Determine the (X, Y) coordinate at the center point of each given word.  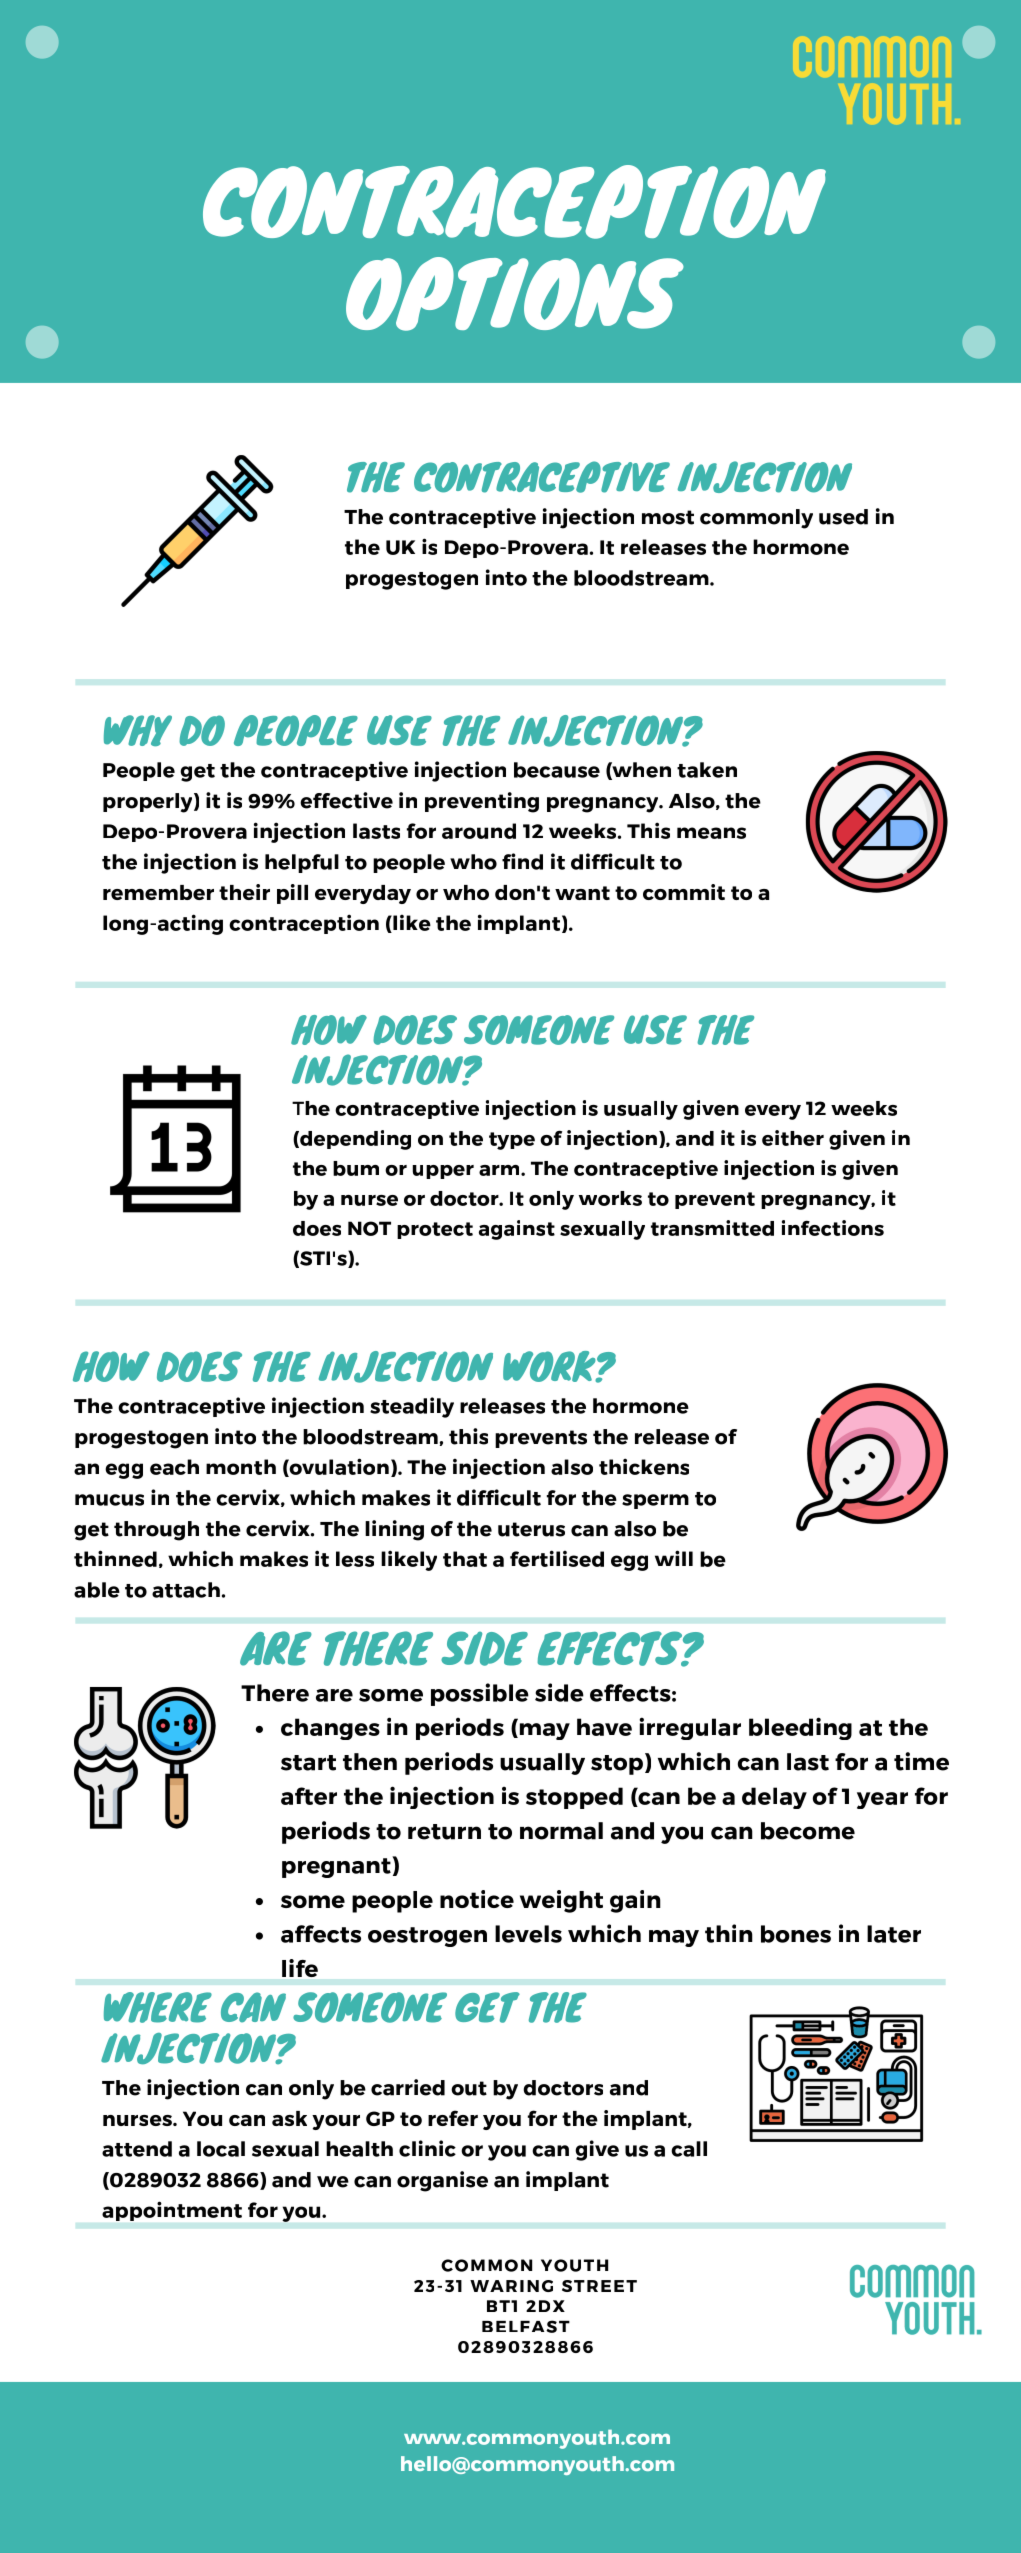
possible (480, 1694)
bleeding (800, 1728)
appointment (172, 2211)
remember (158, 892)
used (843, 517)
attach (186, 1590)
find (522, 861)
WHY (138, 730)
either (793, 1138)
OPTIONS (515, 294)
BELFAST (526, 2326)
